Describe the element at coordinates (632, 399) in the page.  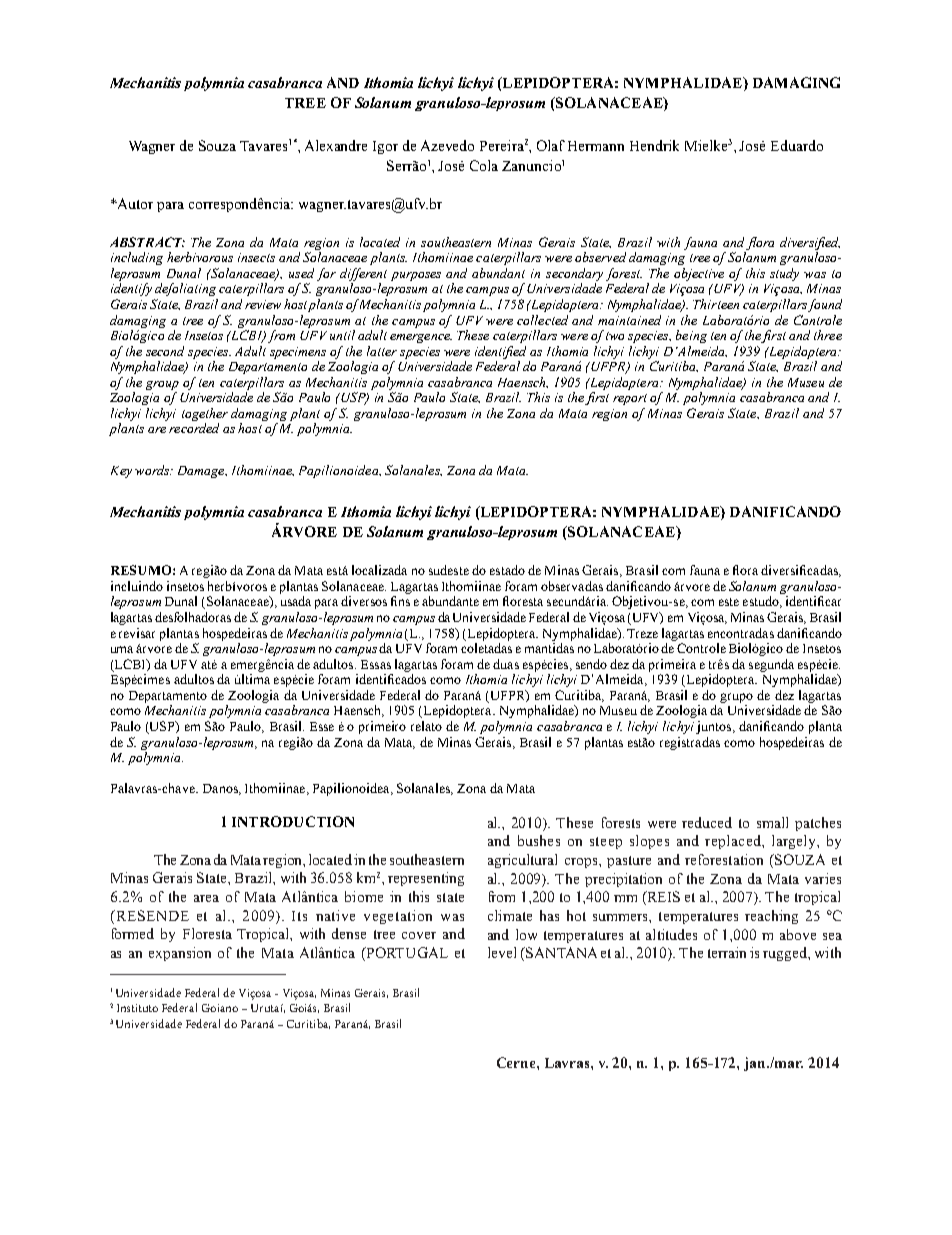
I see `report` at that location.
